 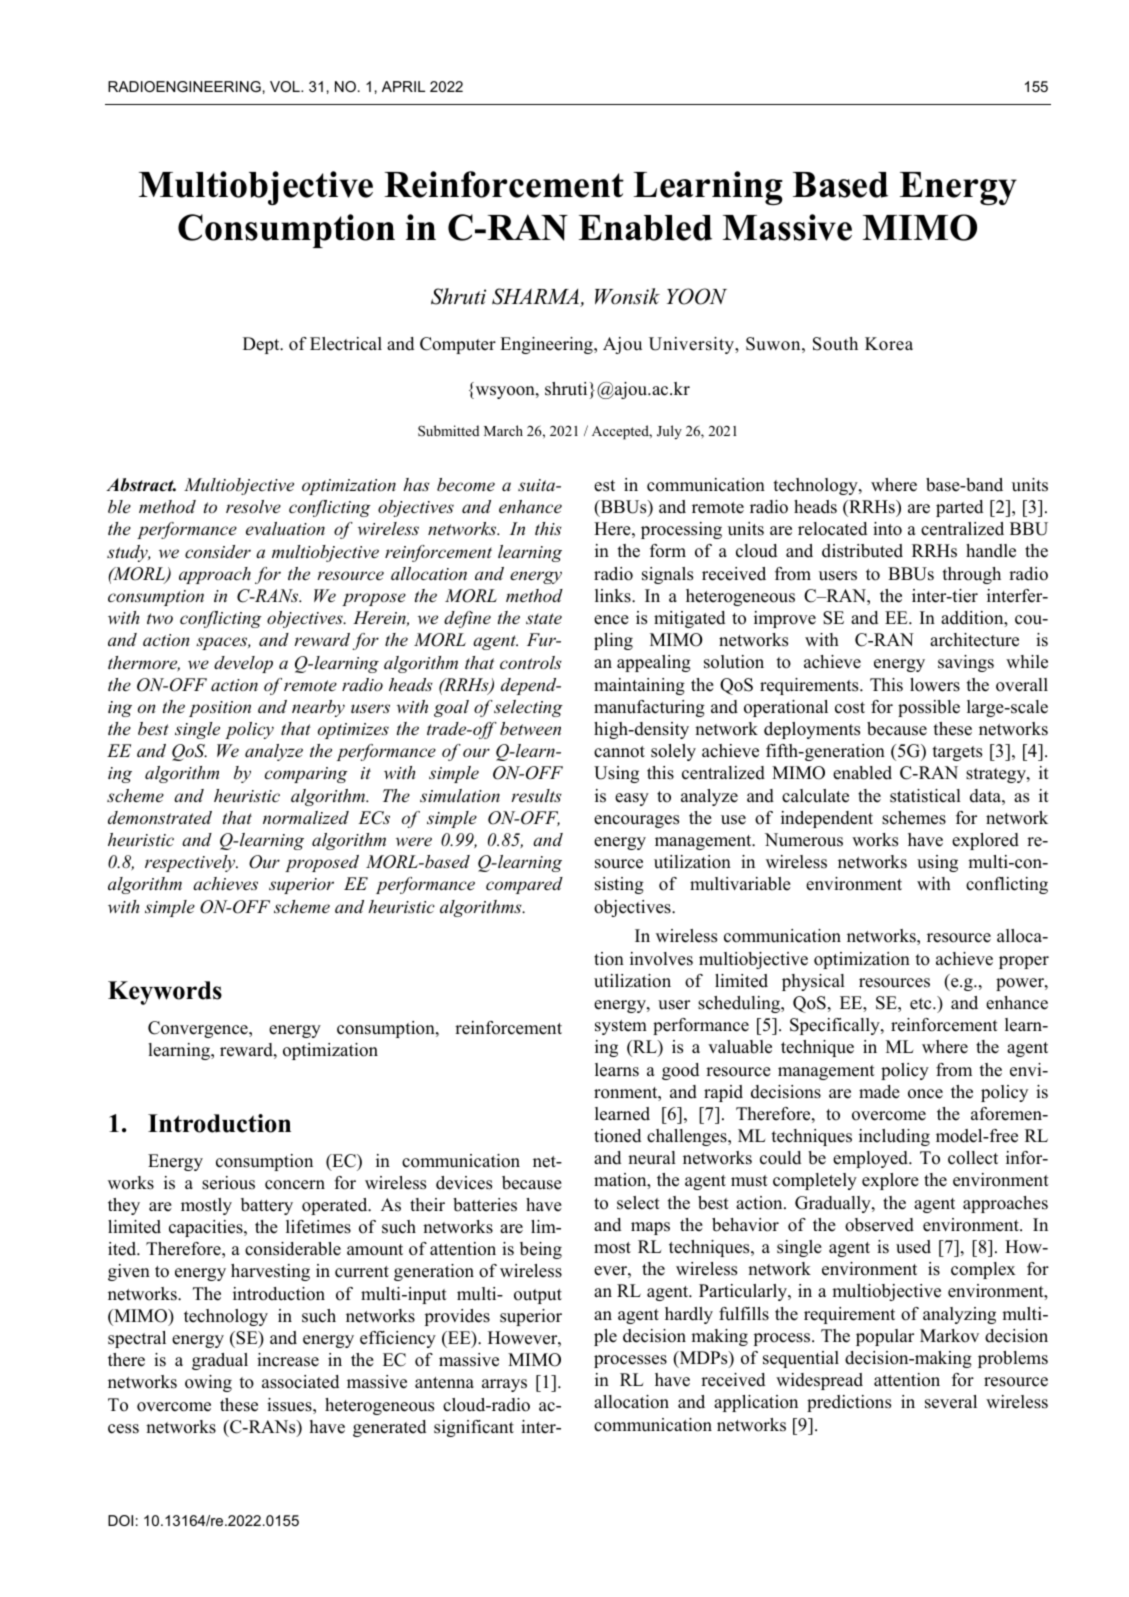 What do you see at coordinates (922, 1004) in the screenshot?
I see `etc` at bounding box center [922, 1004].
